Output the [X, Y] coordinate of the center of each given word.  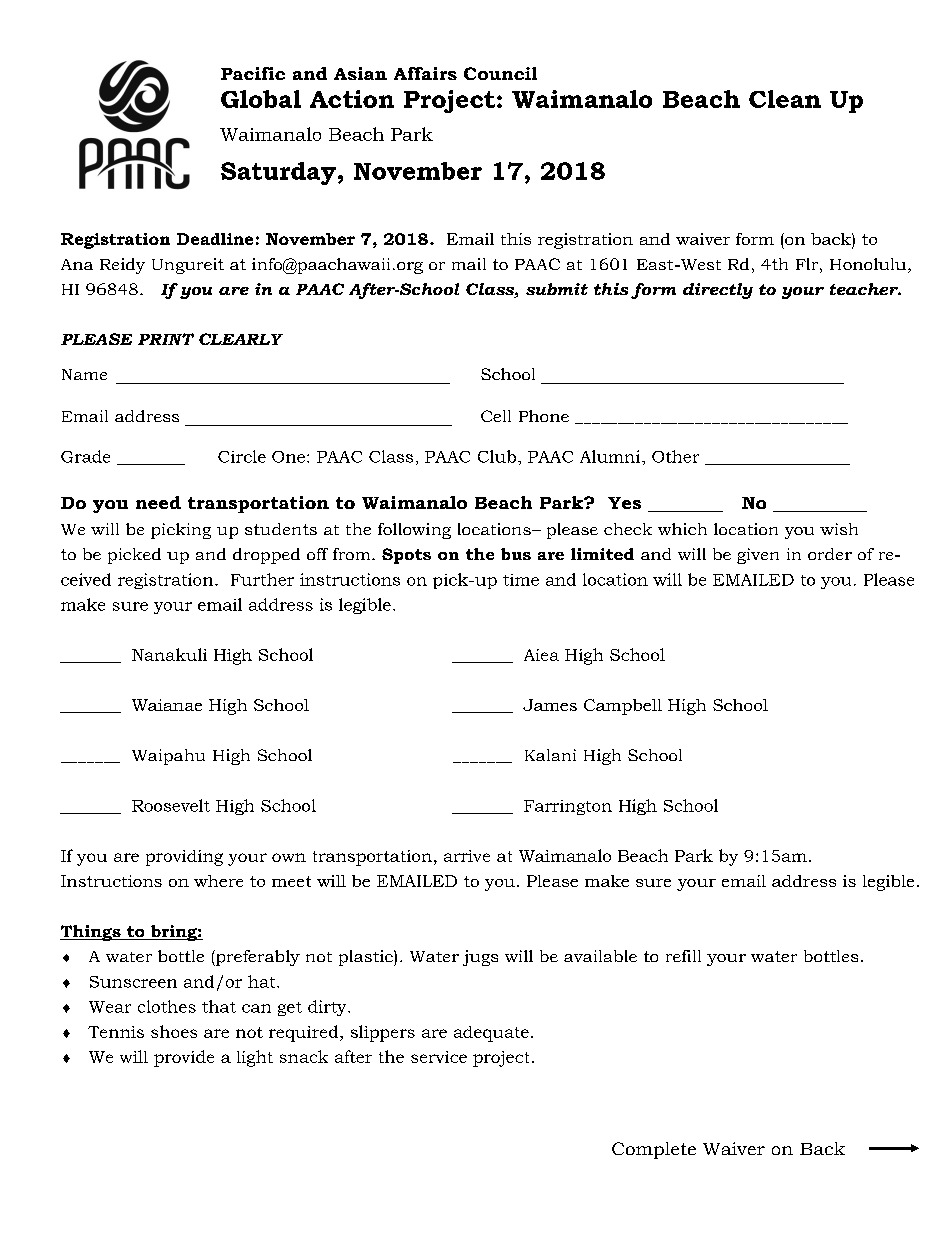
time [521, 580]
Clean [785, 99]
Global [261, 99]
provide [184, 1058]
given [758, 556]
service [439, 1057]
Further [262, 579]
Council [500, 73]
